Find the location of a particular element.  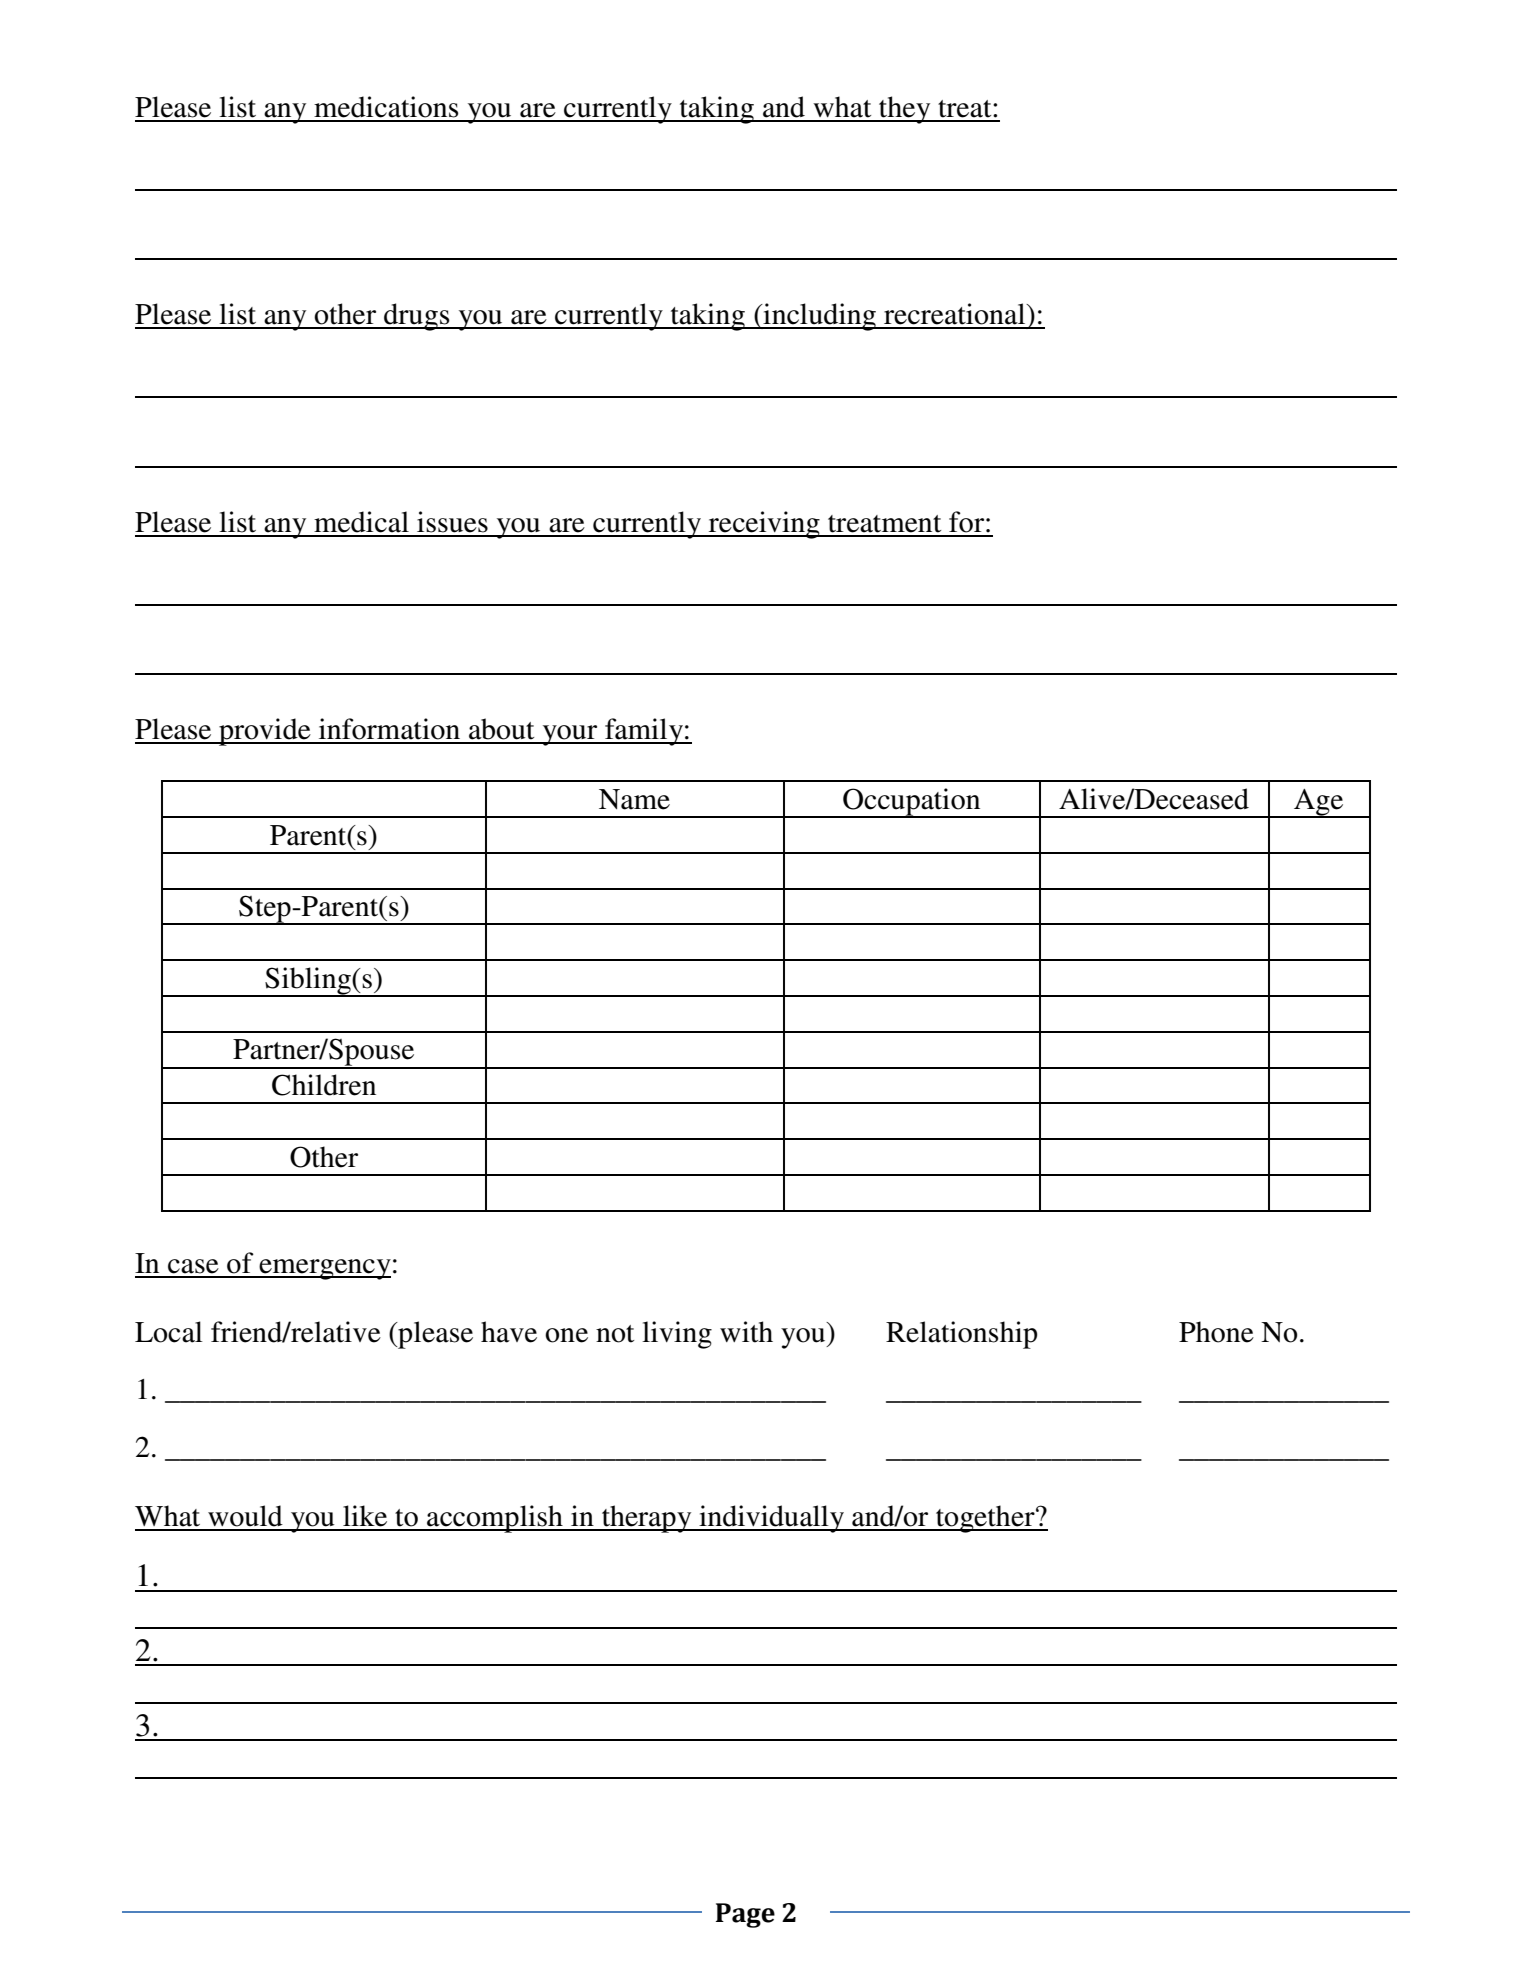

Page is located at coordinates (745, 1915).
